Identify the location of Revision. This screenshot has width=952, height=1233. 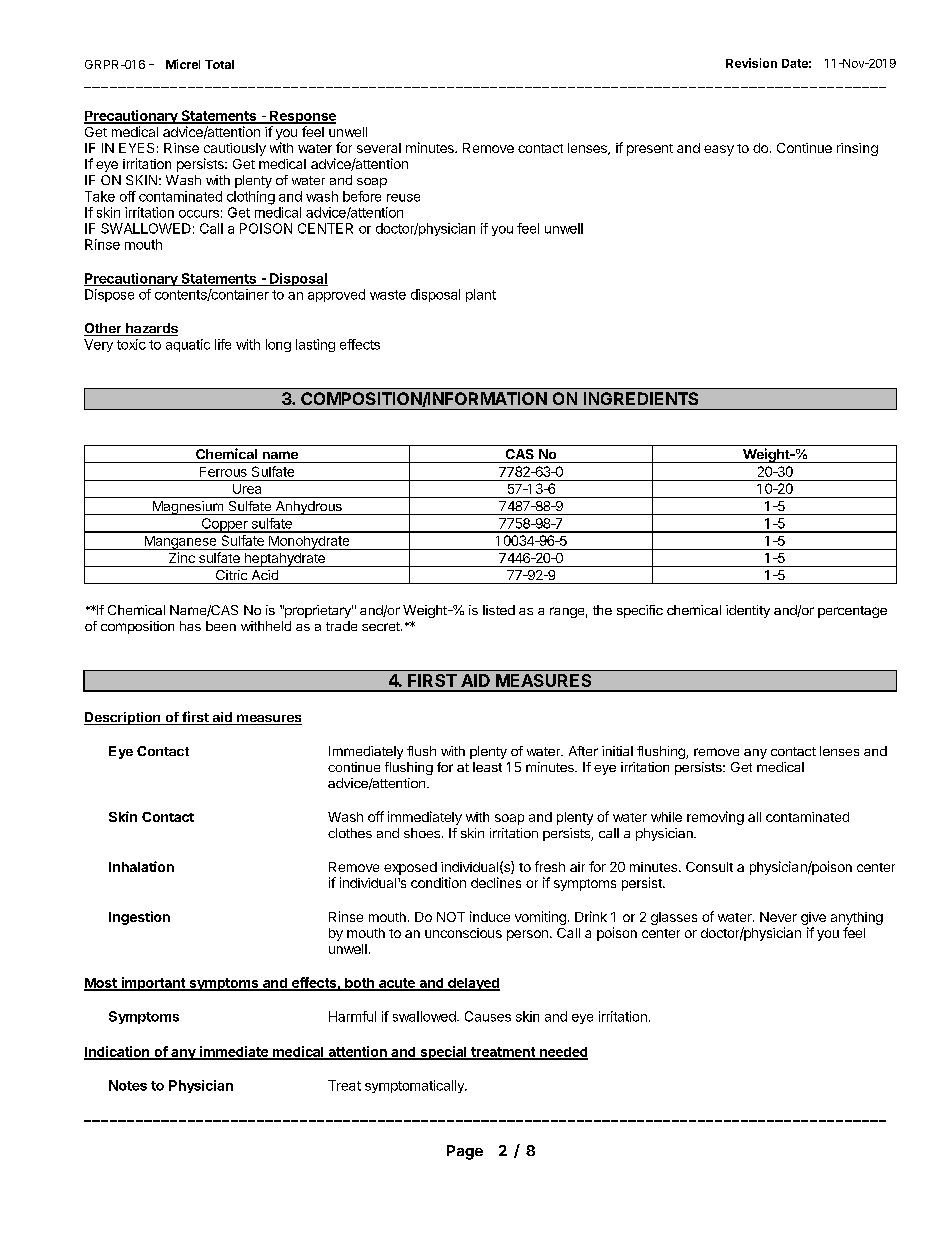
(751, 63).
